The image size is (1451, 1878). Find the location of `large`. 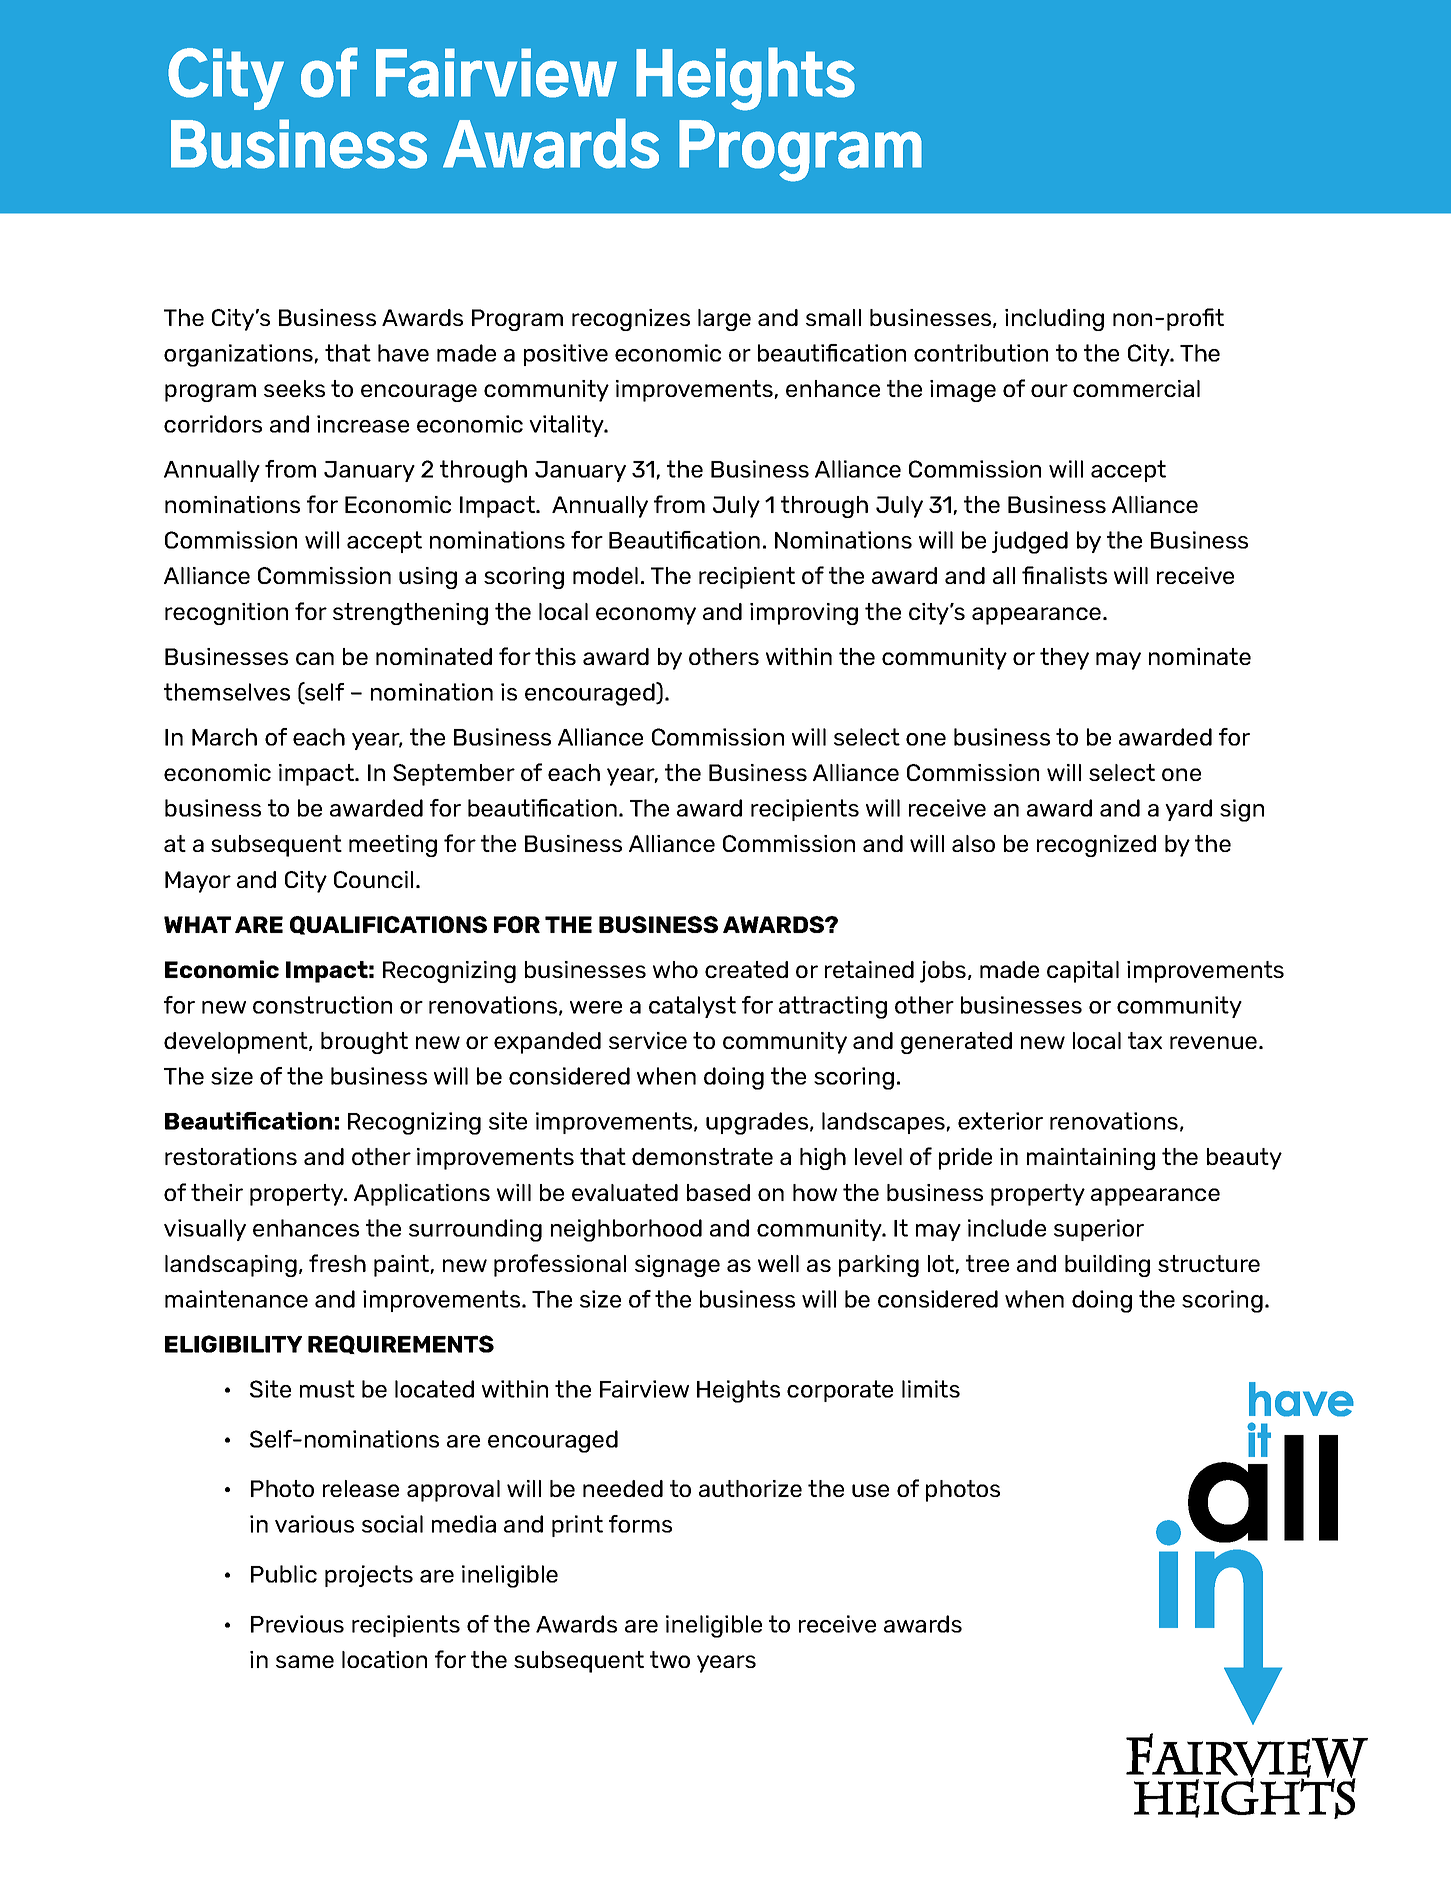

large is located at coordinates (724, 320).
